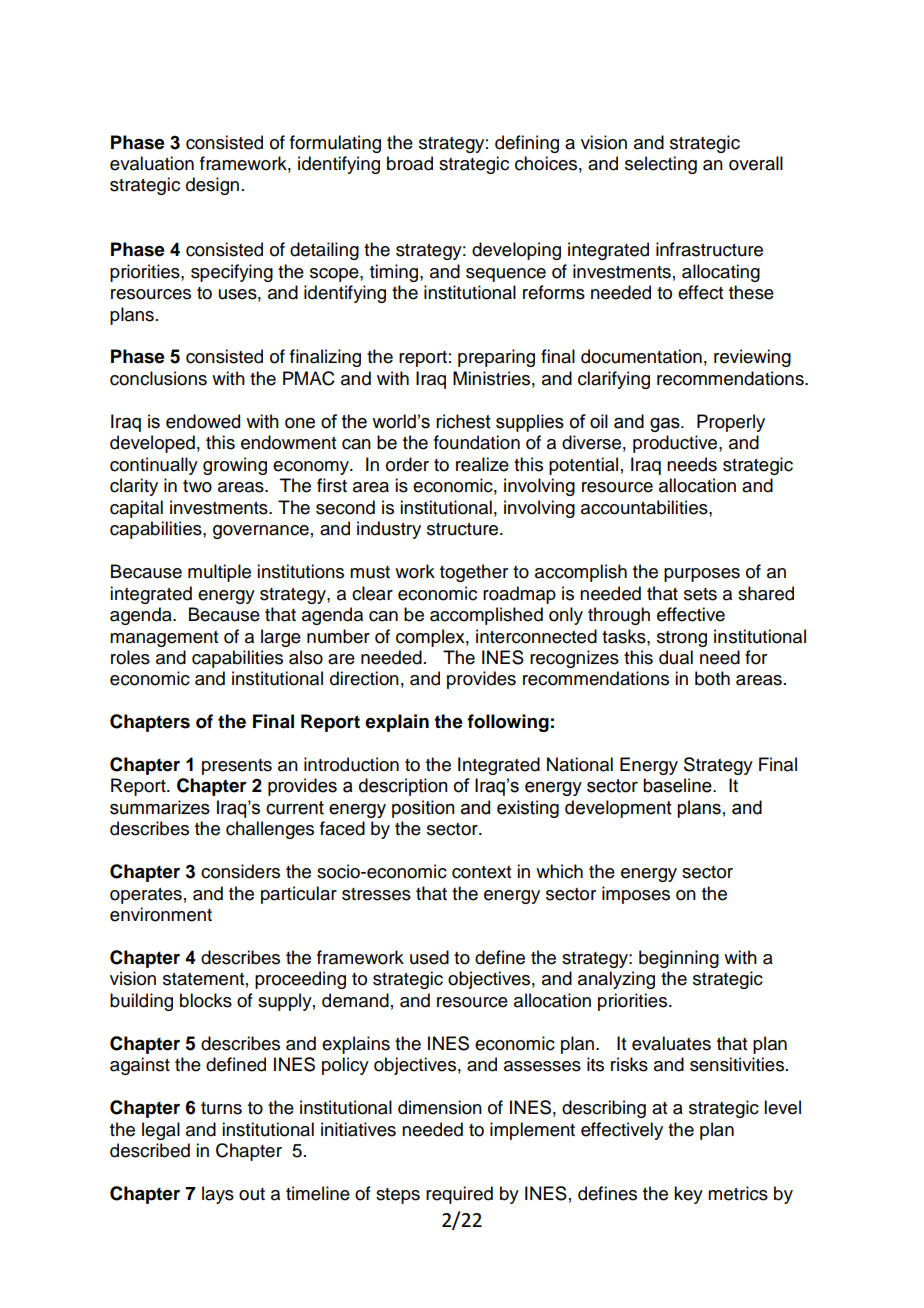  I want to click on lays, so click(218, 1195).
